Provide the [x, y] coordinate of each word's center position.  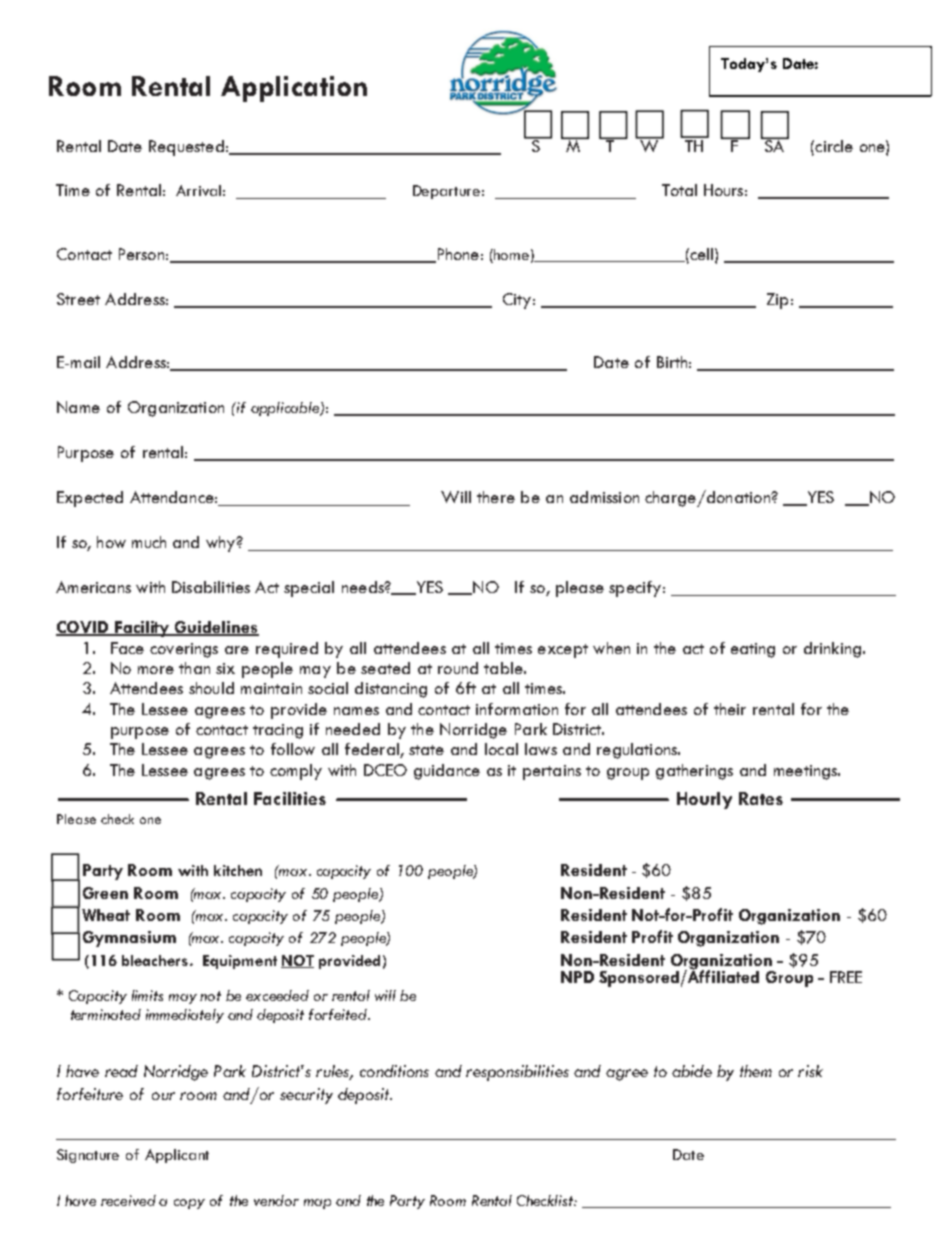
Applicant [177, 1156]
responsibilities [517, 1073]
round [458, 668]
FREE [846, 977]
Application [294, 89]
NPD [577, 977]
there [496, 497]
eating [753, 650]
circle [833, 146]
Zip [777, 301]
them [756, 1071]
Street [78, 299]
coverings [184, 650]
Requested [186, 148]
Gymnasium [129, 939]
